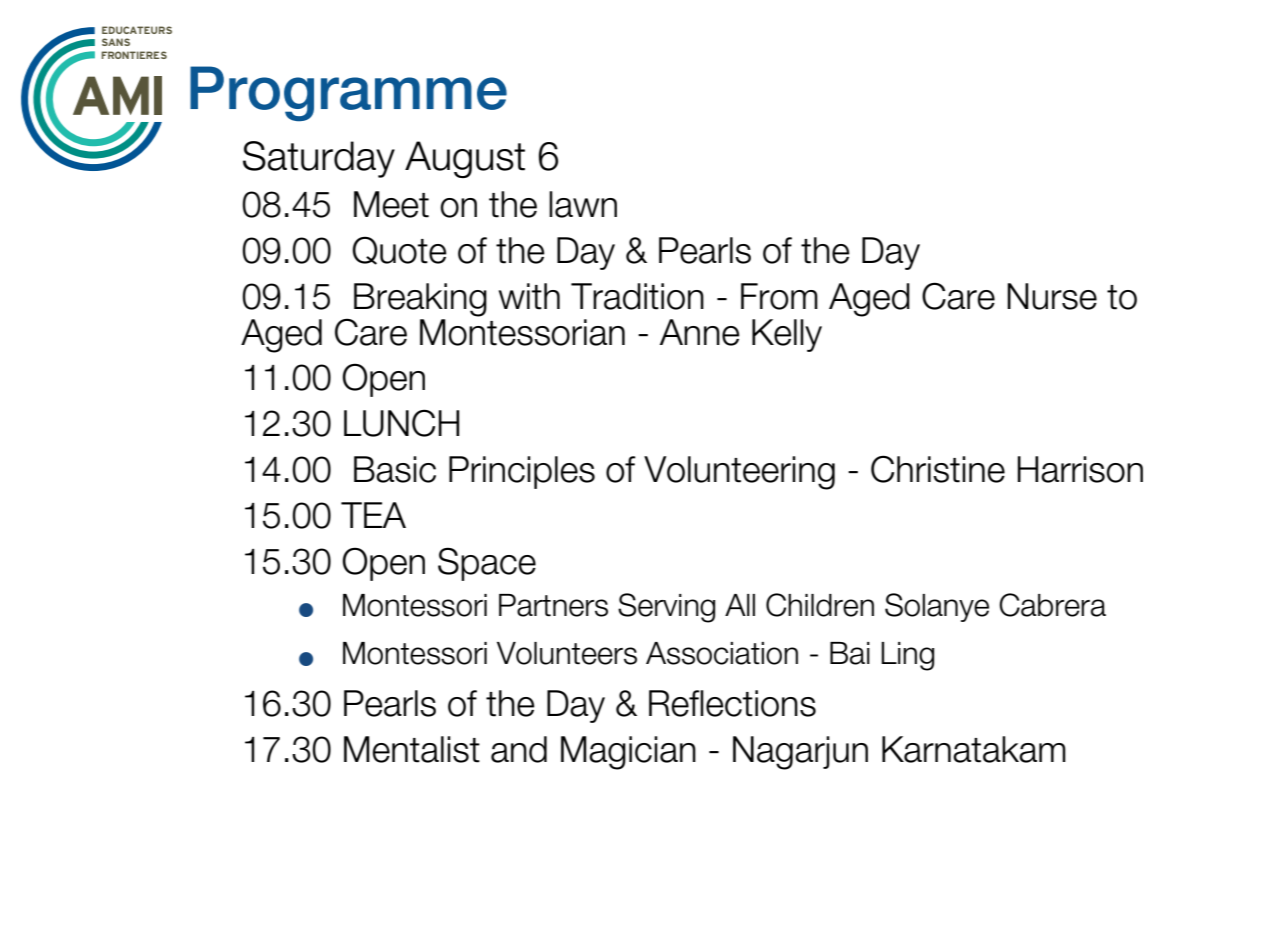 This screenshot has width=1270, height=952. Describe the element at coordinates (116, 42) in the screenshot. I see `SANS` at that location.
